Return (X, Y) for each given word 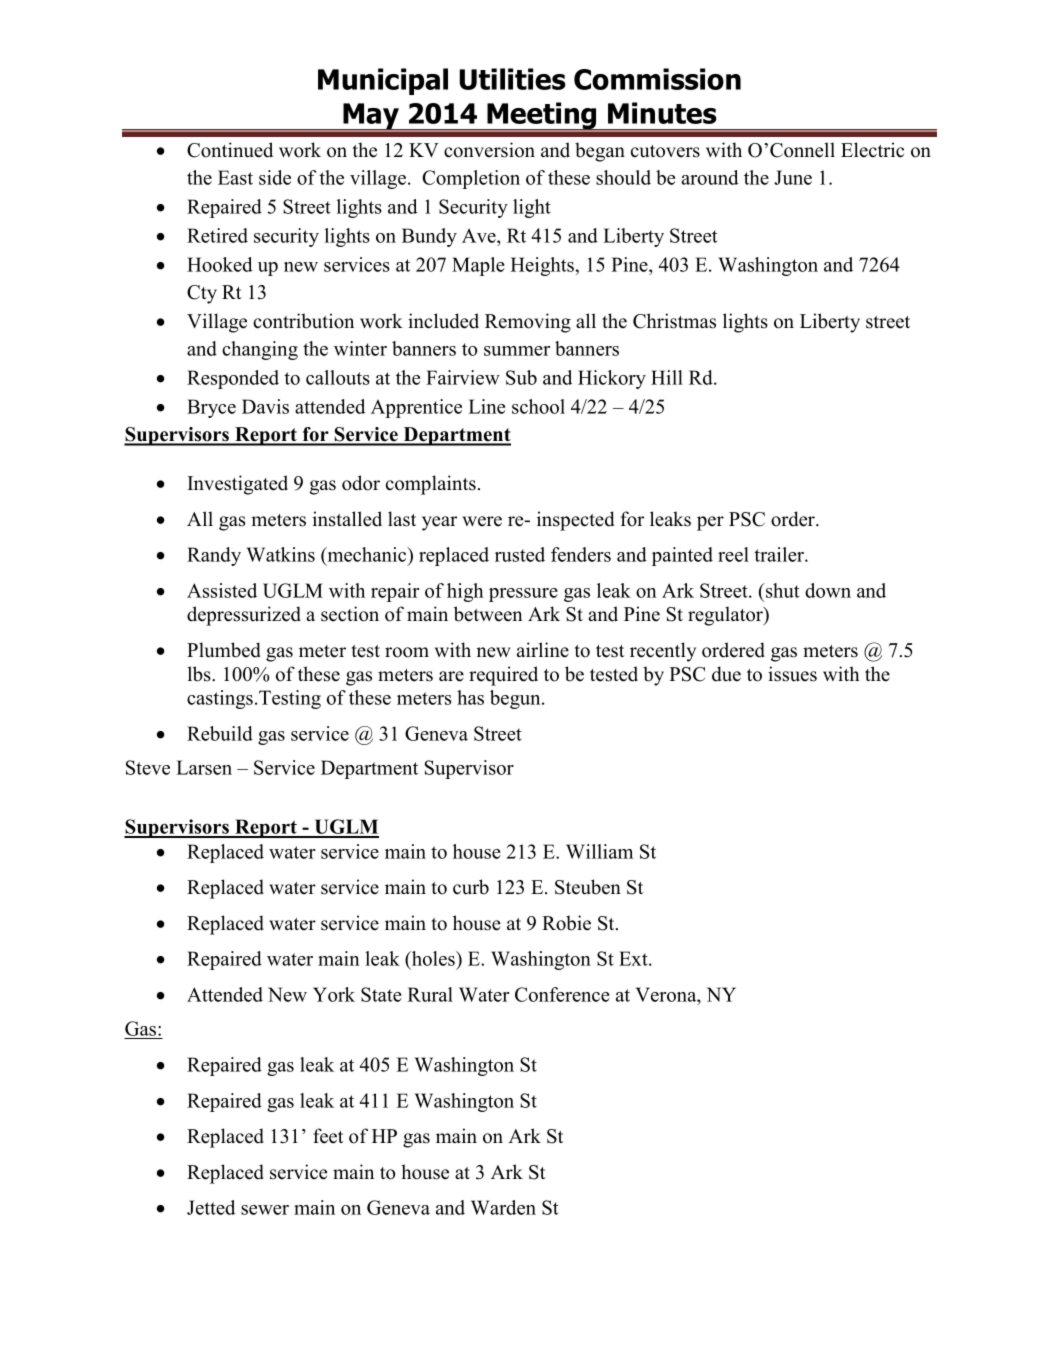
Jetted (211, 1207)
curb (471, 887)
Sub (521, 377)
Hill (667, 377)
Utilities (512, 79)
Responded (233, 379)
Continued (230, 150)
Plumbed (224, 650)
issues (792, 674)
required (503, 676)
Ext (634, 958)
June (793, 177)
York (334, 994)
